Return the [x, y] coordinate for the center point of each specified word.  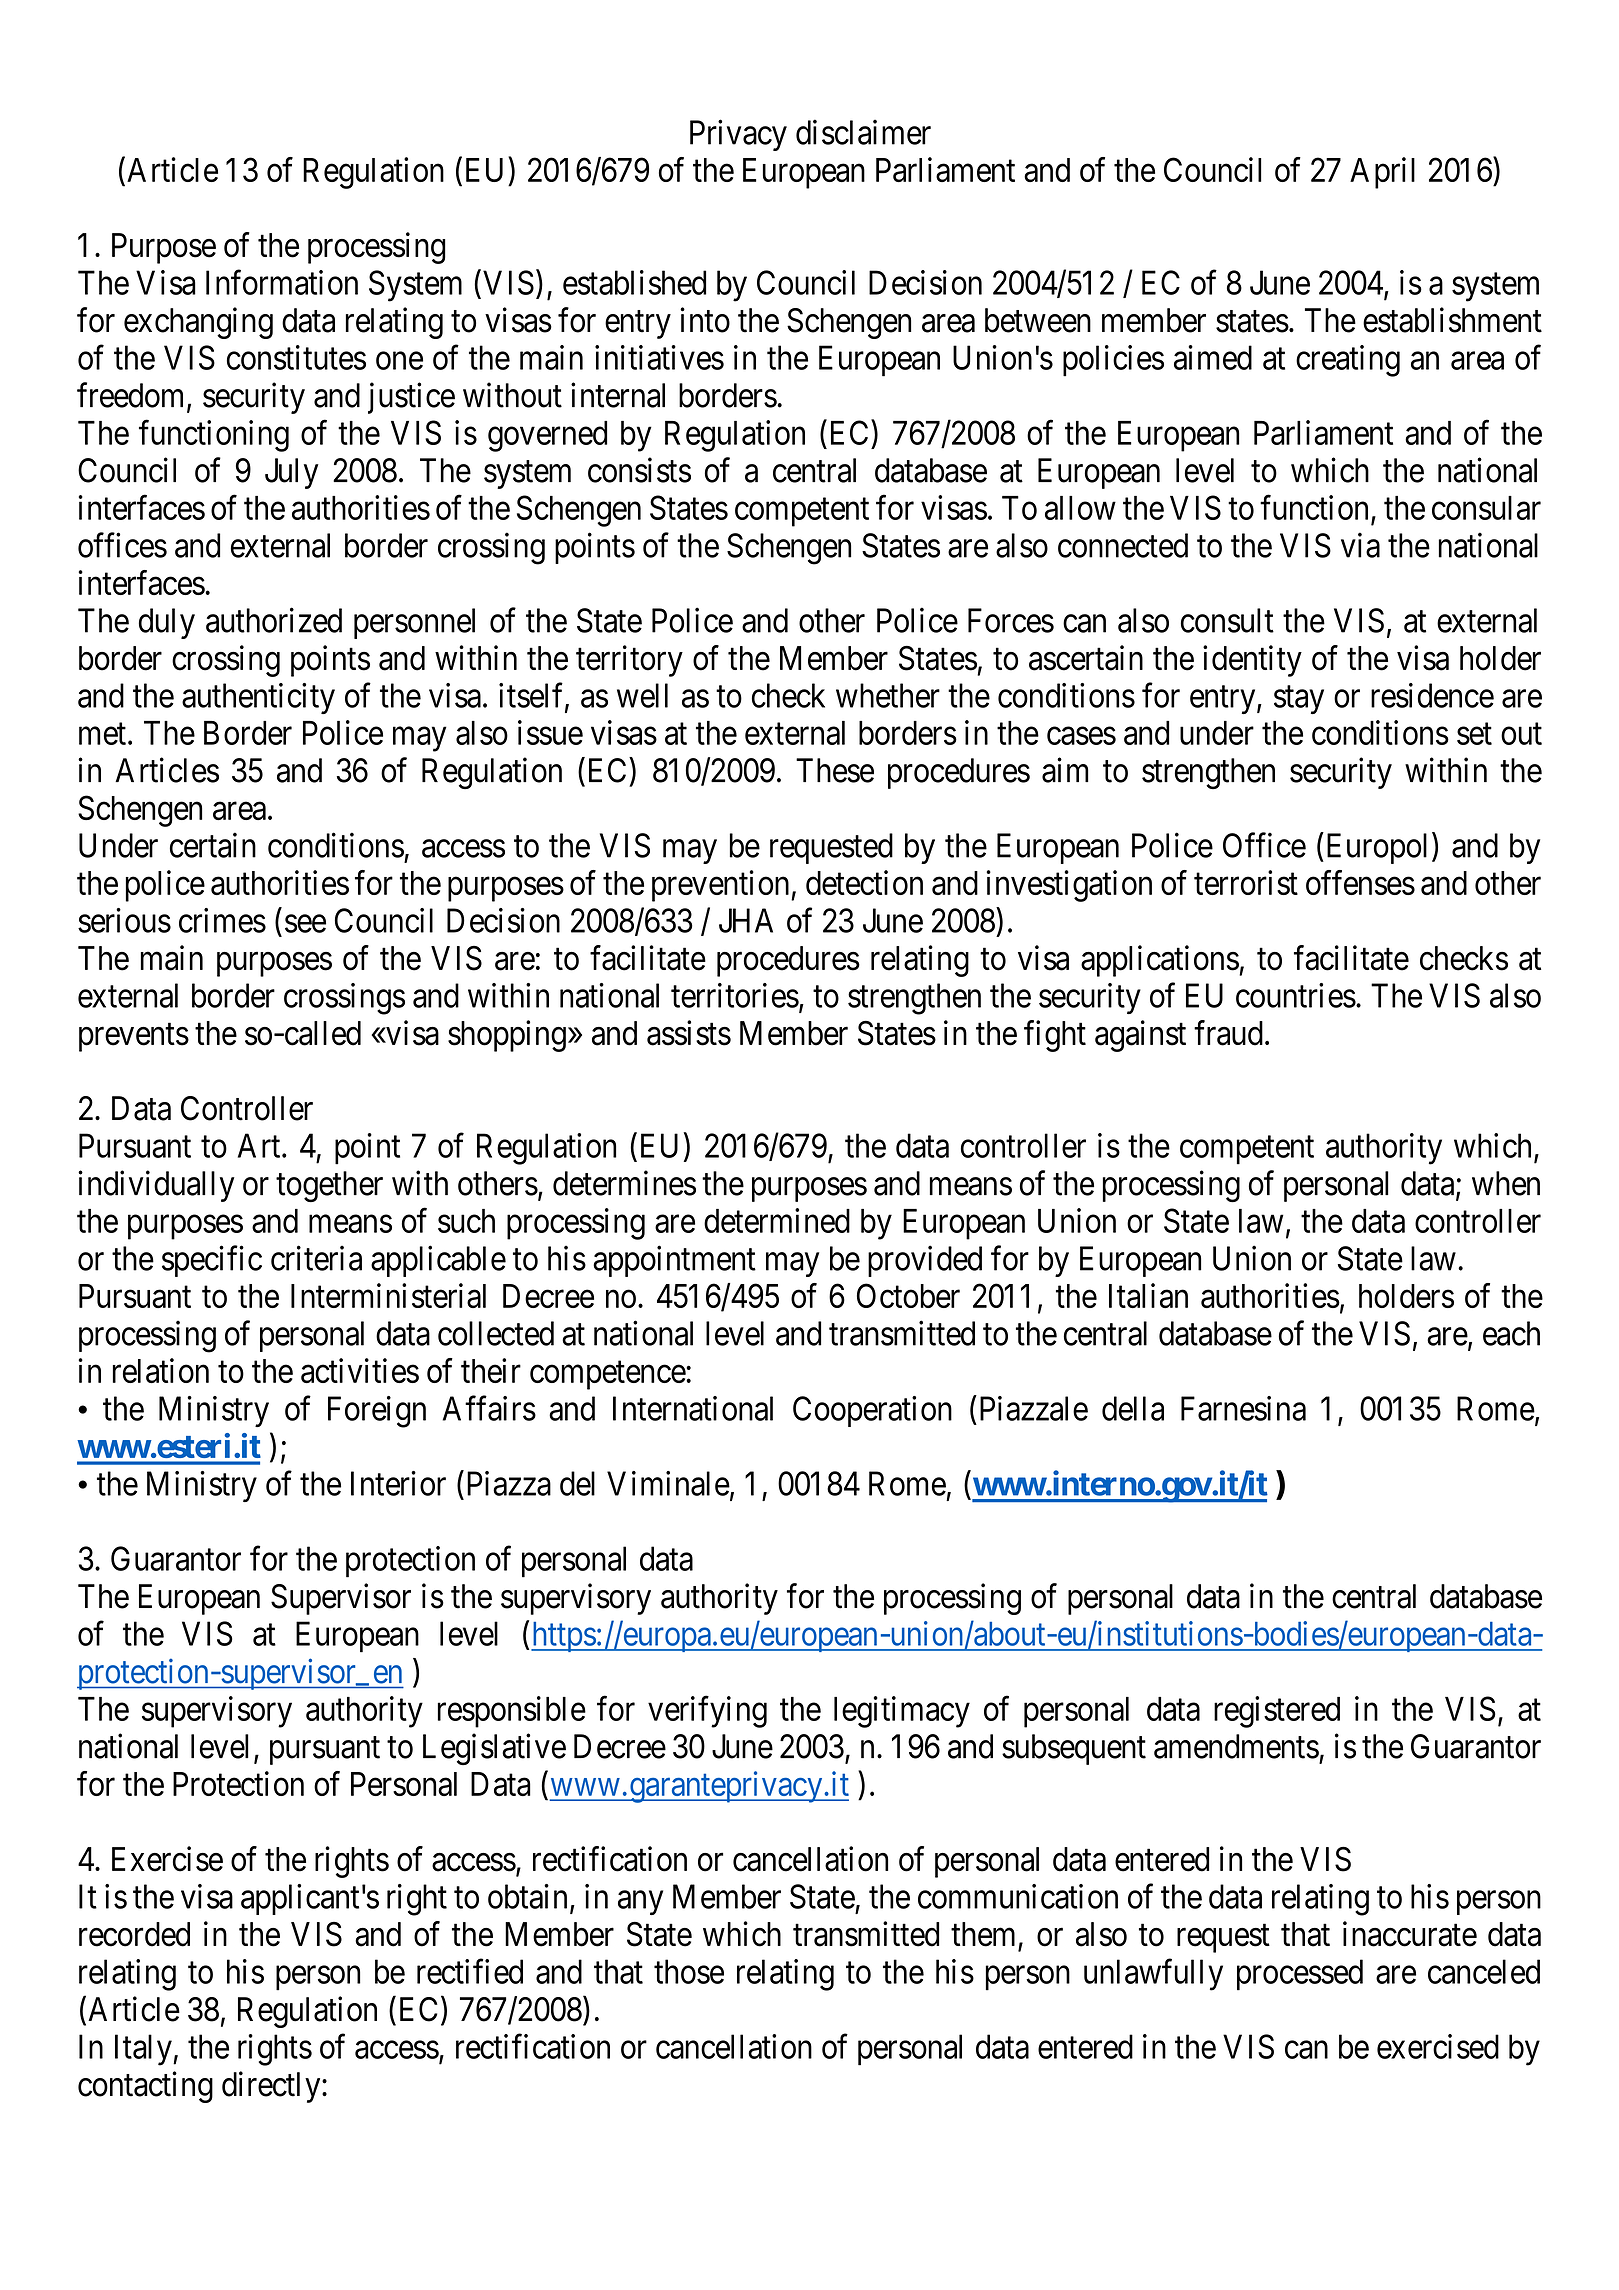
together [329, 1187]
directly [272, 2087]
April [1382, 173]
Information [282, 282]
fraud [1228, 1033]
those [689, 1971]
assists [689, 1033]
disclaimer [863, 132]
